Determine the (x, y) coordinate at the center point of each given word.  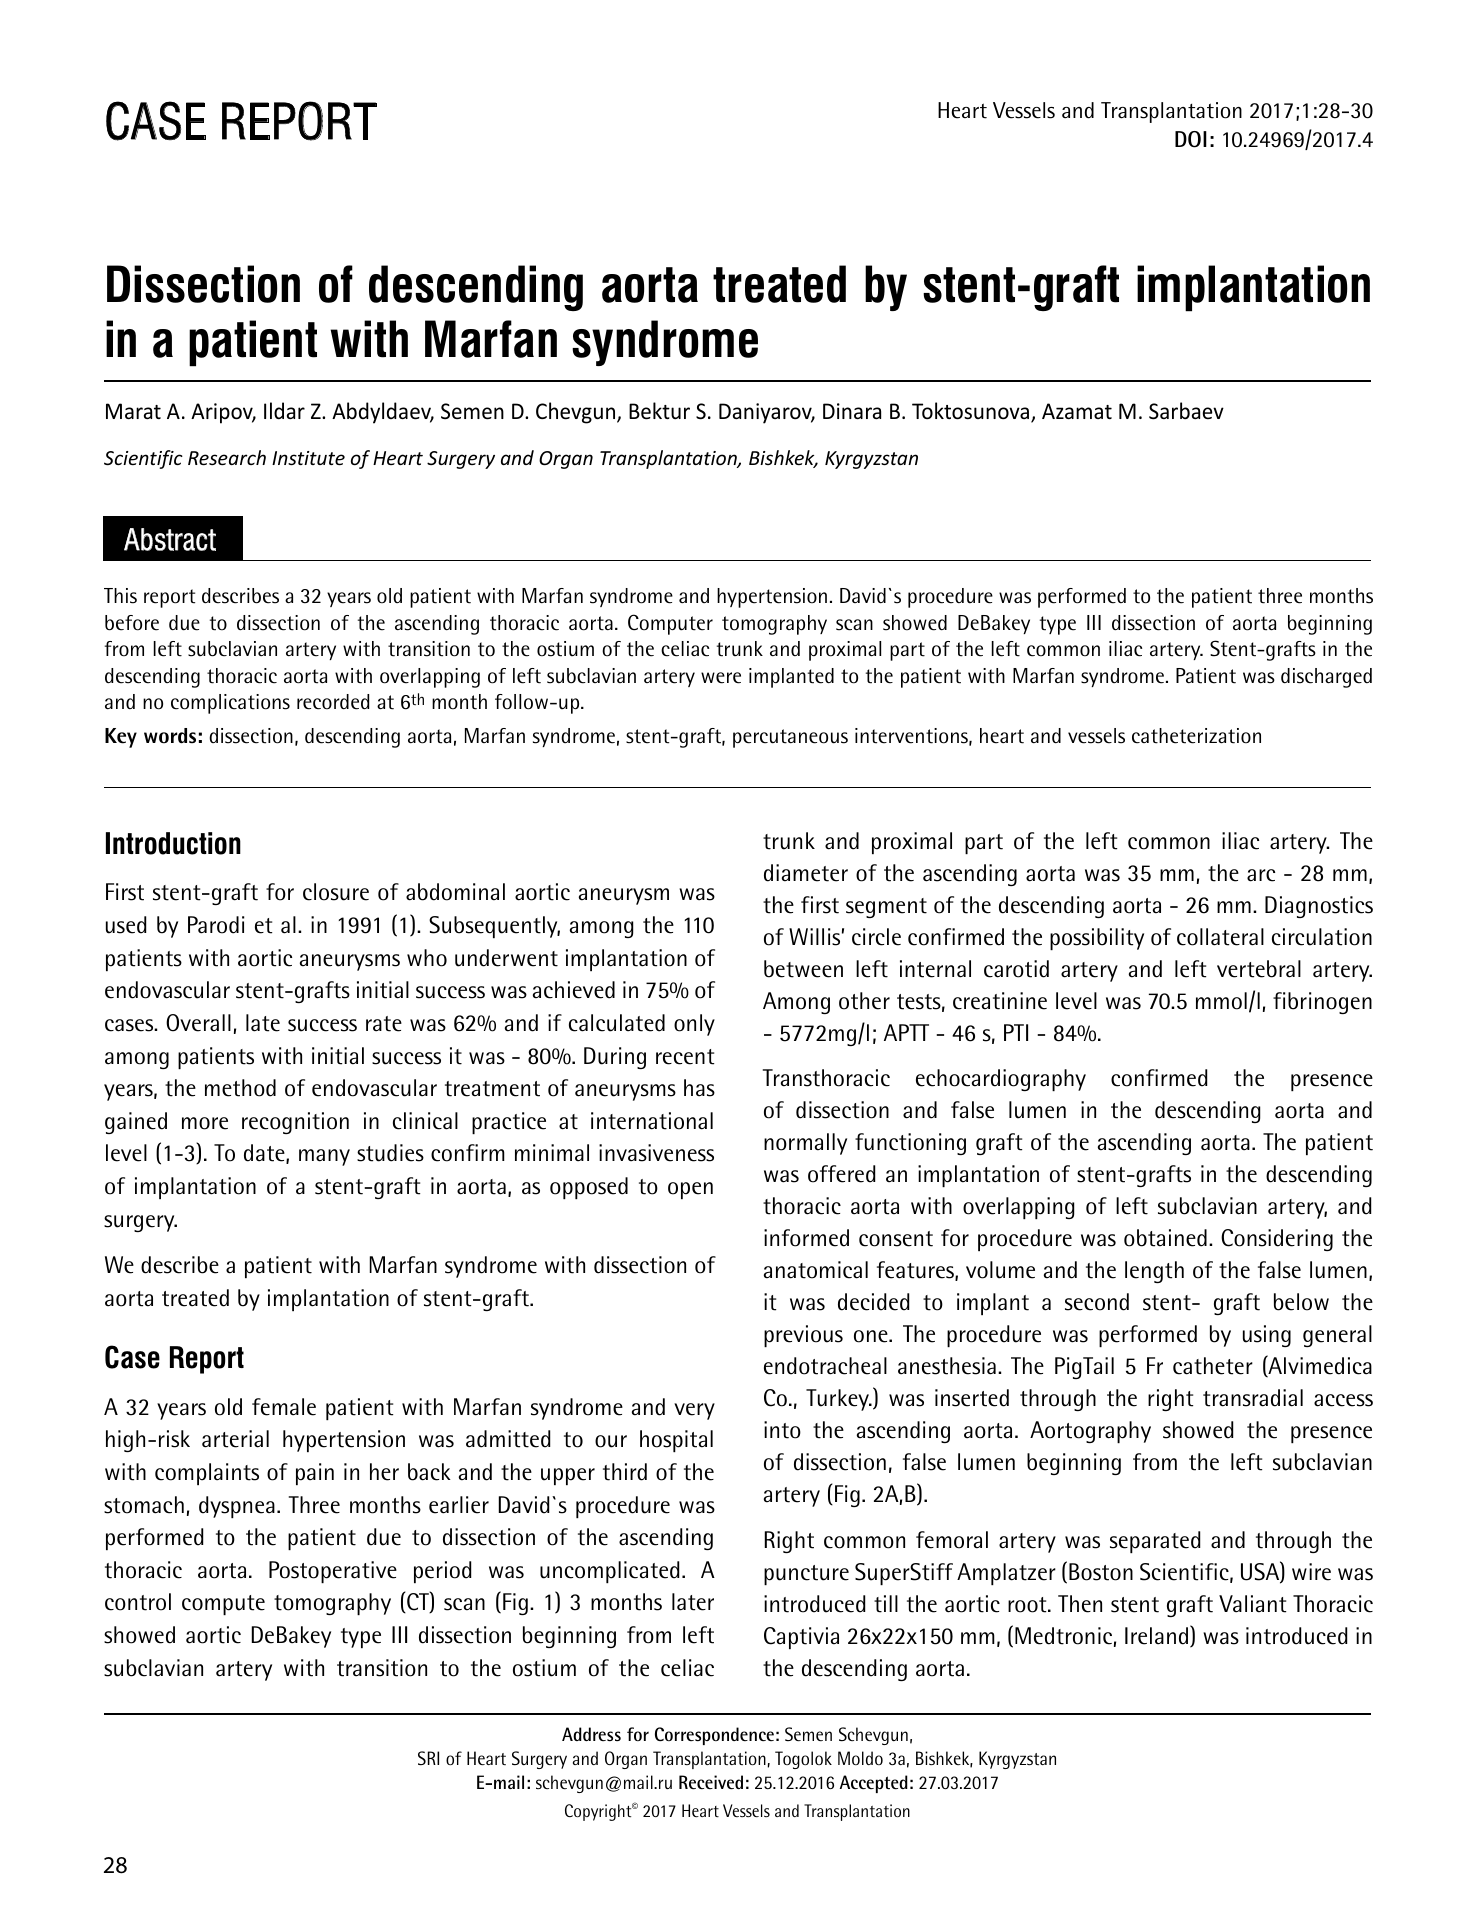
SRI (428, 1758)
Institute (308, 458)
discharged (1326, 678)
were (721, 678)
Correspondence (714, 1736)
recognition (295, 1123)
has (699, 1088)
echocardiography (1001, 1080)
